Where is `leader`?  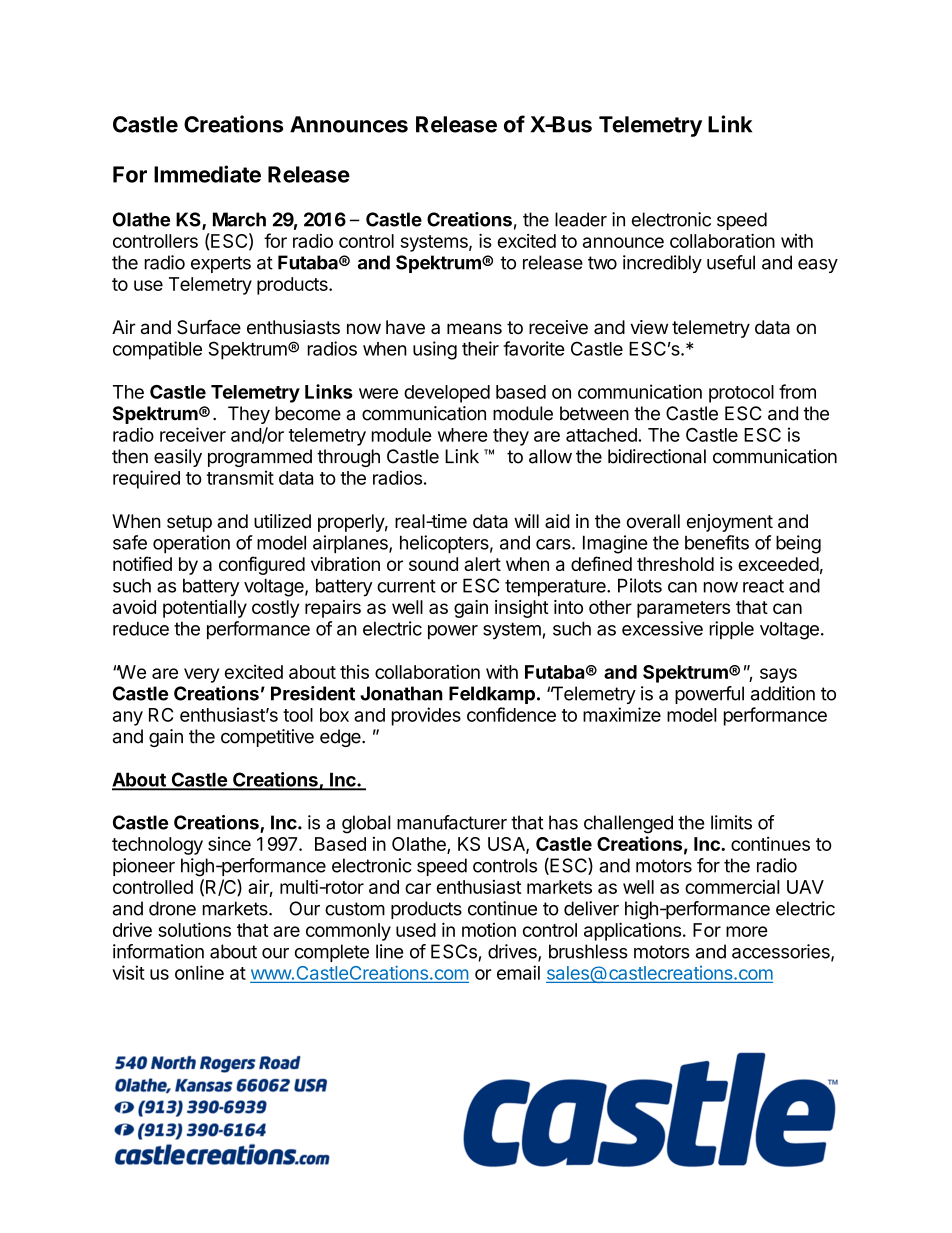
leader is located at coordinates (581, 219).
